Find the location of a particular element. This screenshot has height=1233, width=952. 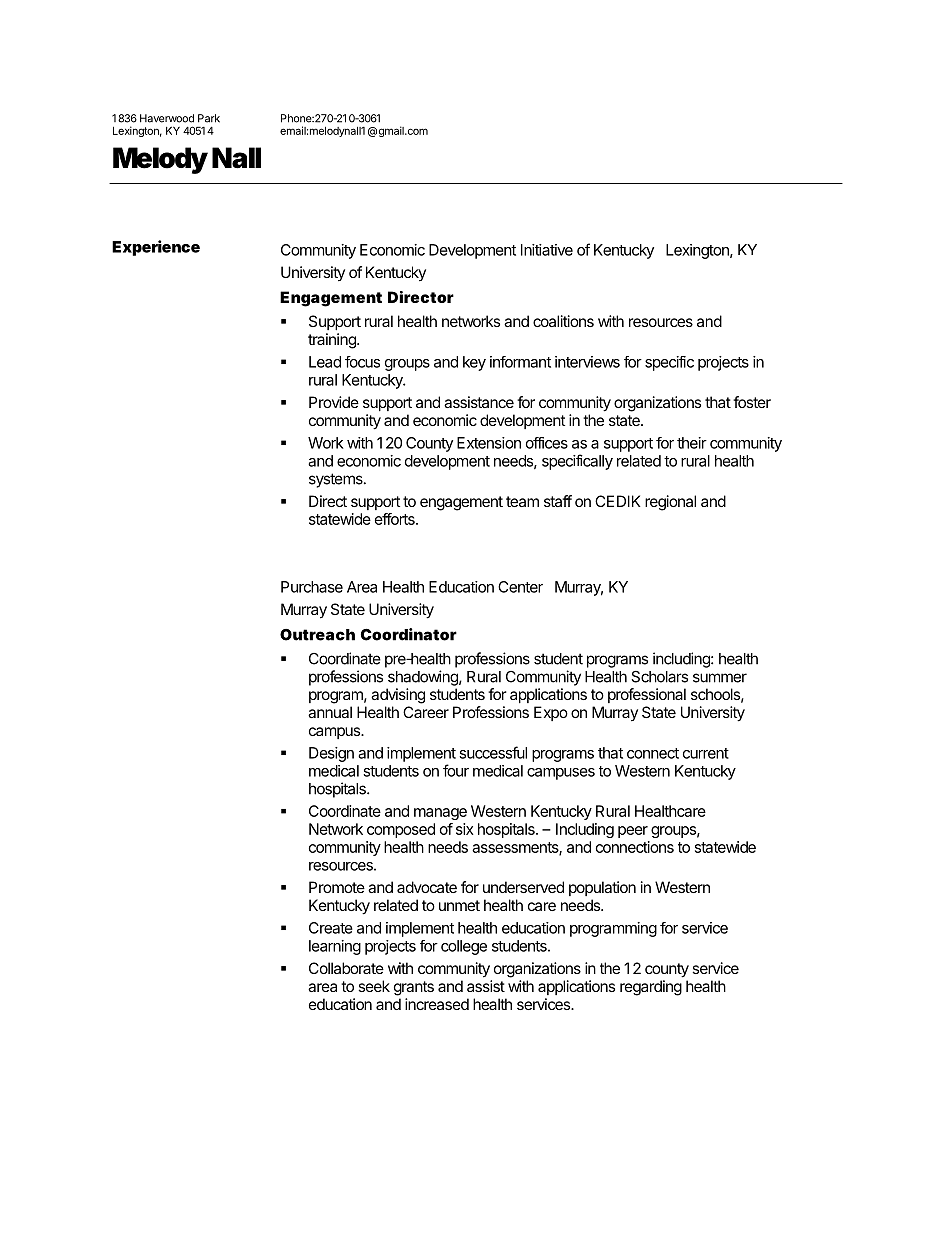

increased is located at coordinates (437, 1004).
